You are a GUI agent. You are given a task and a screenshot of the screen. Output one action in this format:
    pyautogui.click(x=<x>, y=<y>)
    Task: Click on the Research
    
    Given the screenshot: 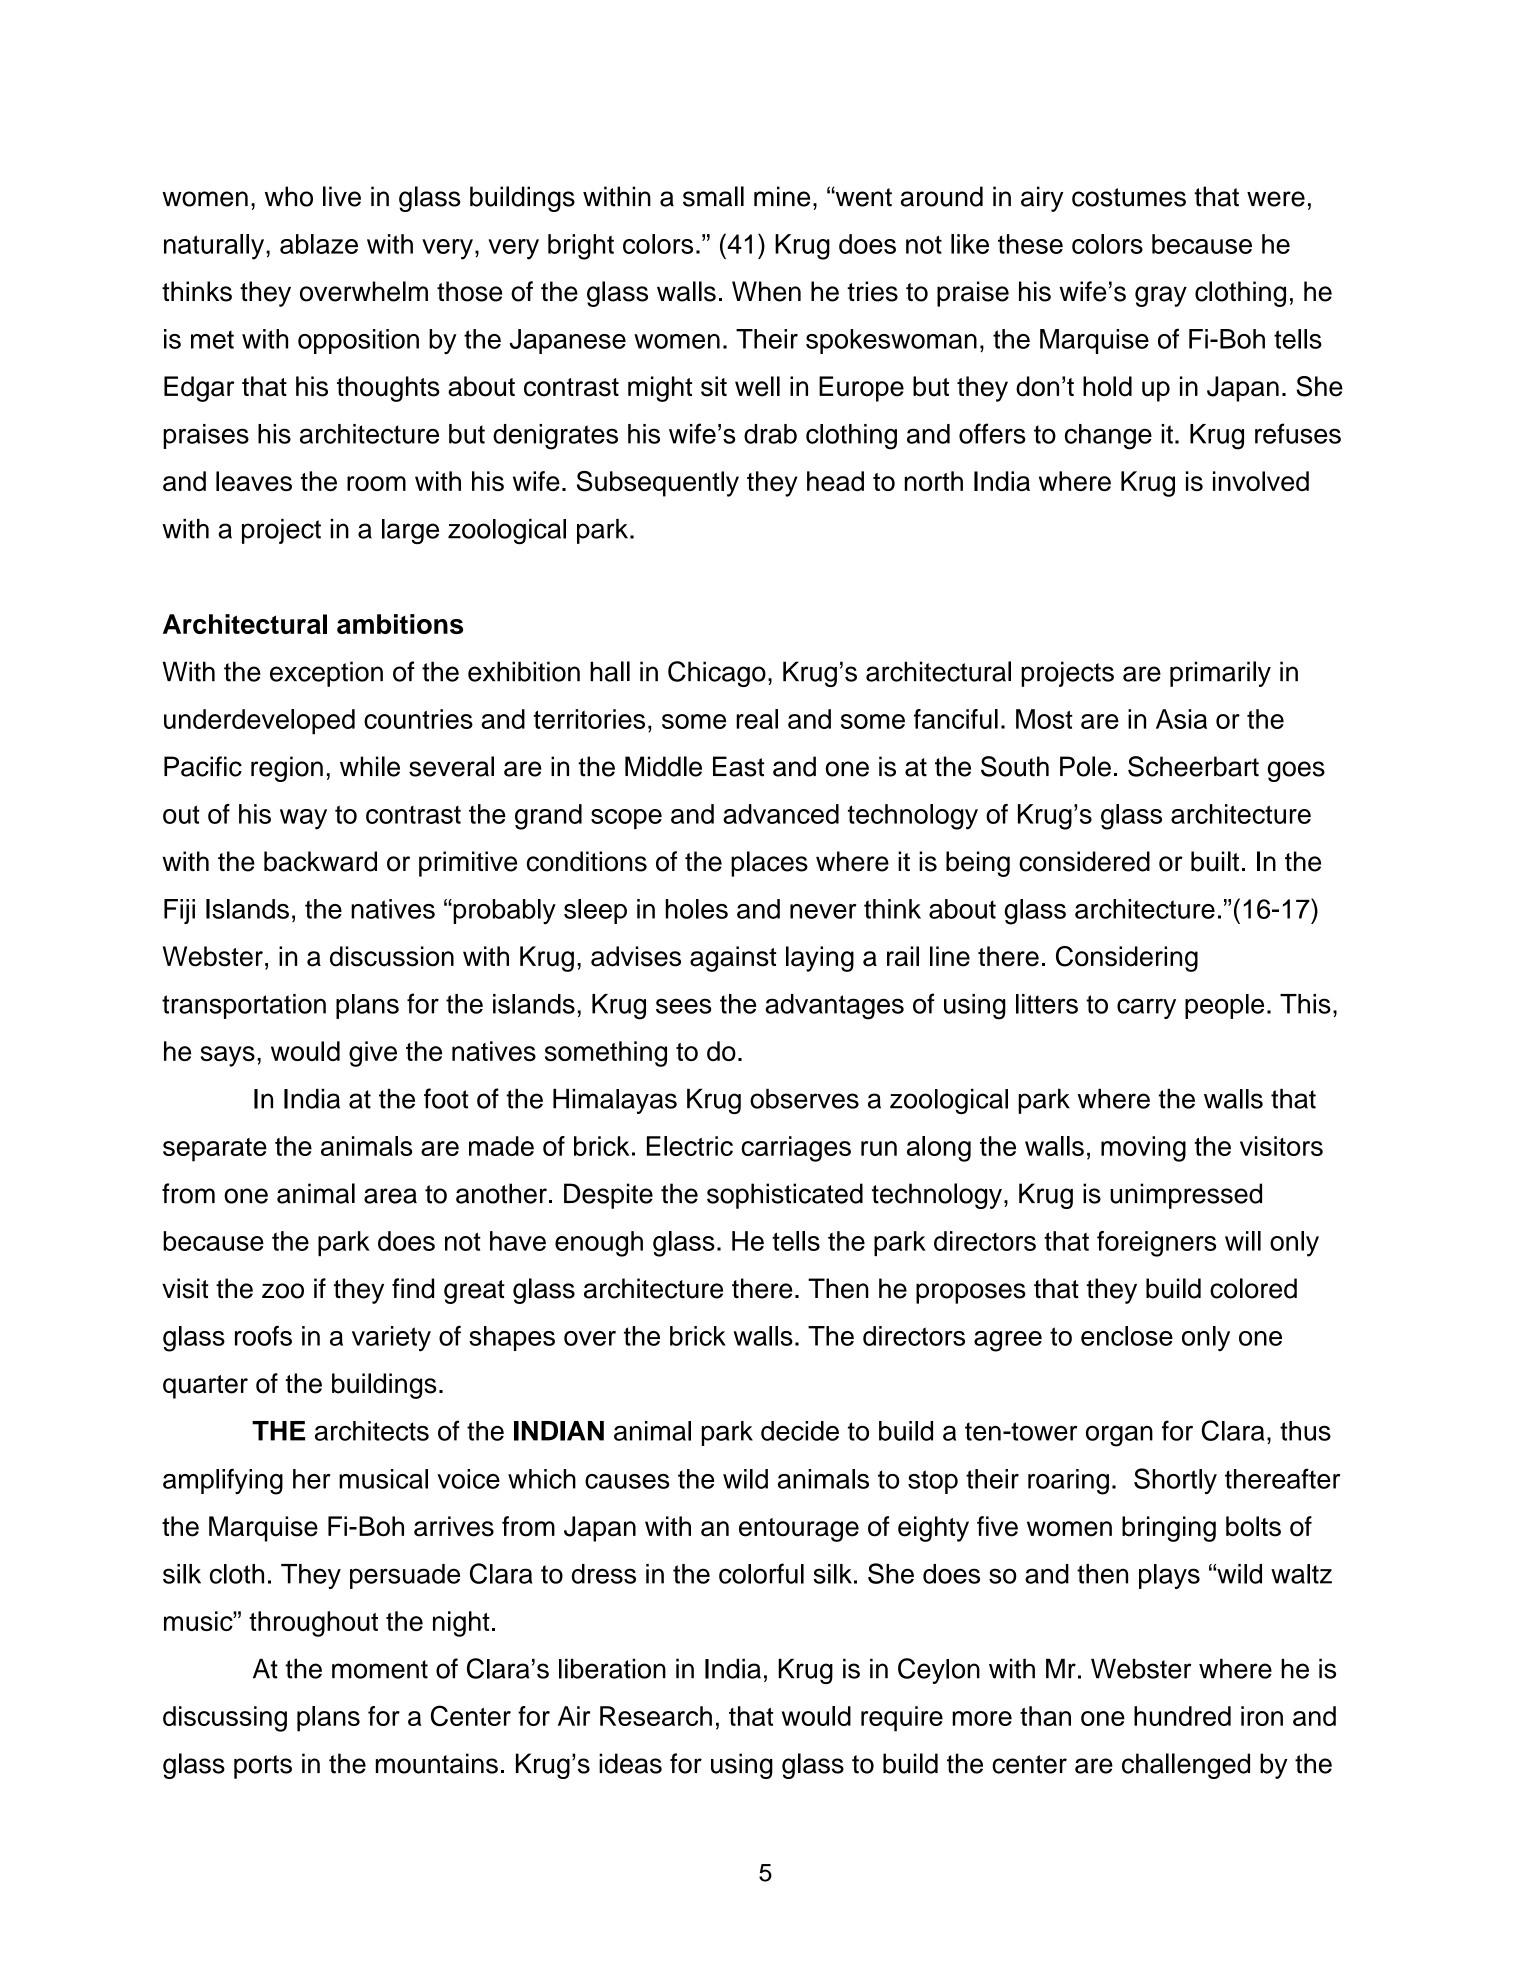 What is the action you would take?
    pyautogui.click(x=656, y=1716)
